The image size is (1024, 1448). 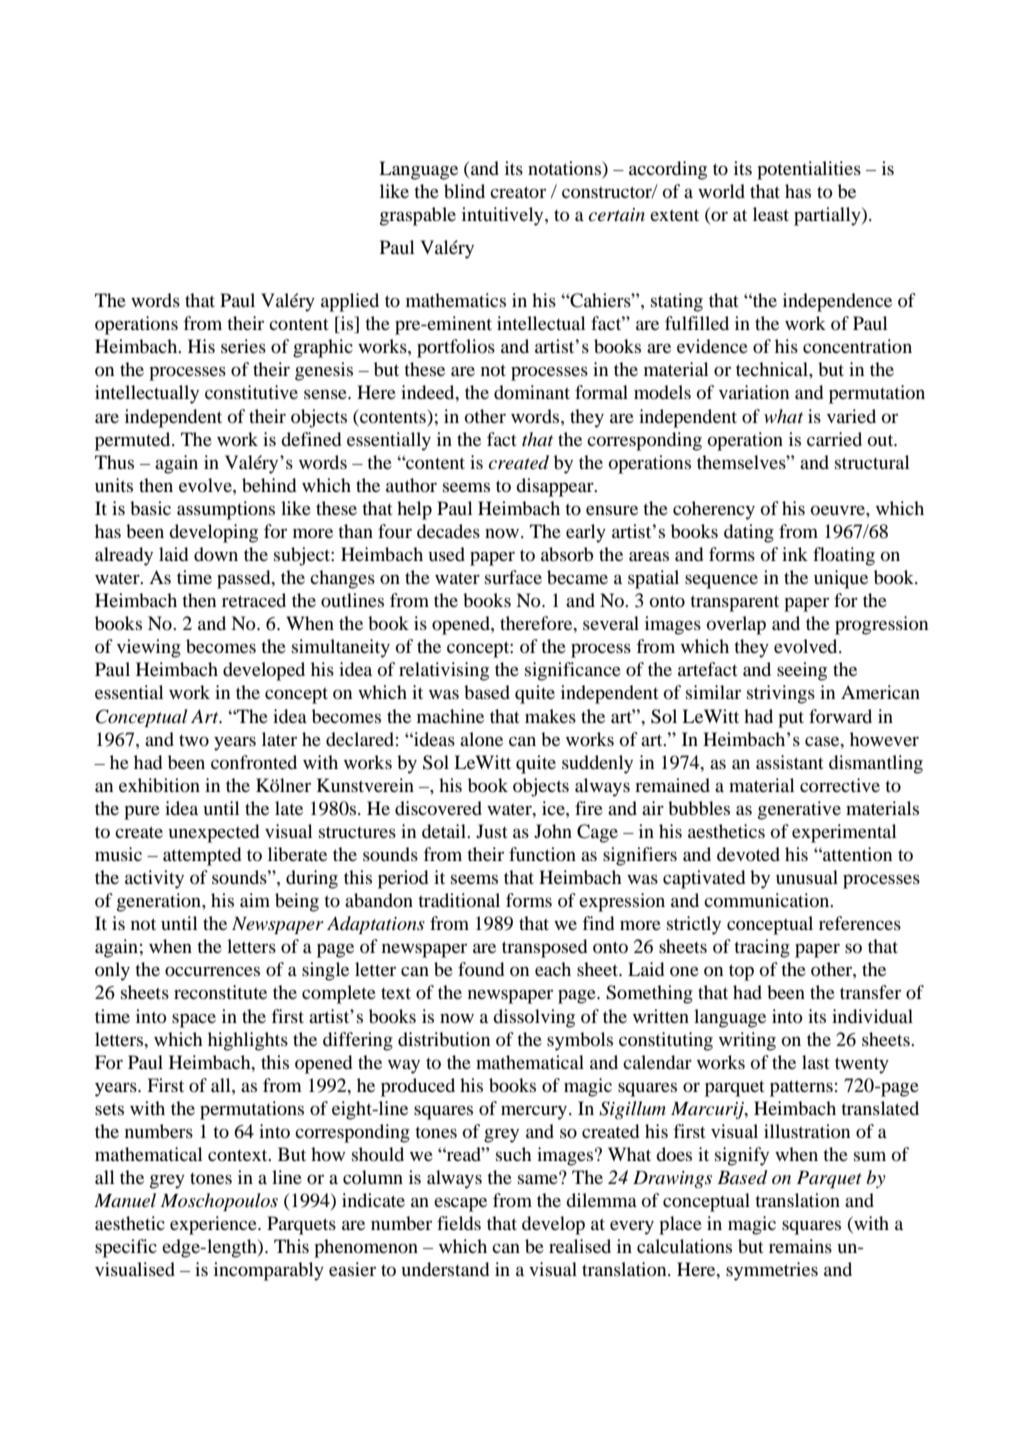 What do you see at coordinates (214, 1225) in the screenshot?
I see `experience` at bounding box center [214, 1225].
